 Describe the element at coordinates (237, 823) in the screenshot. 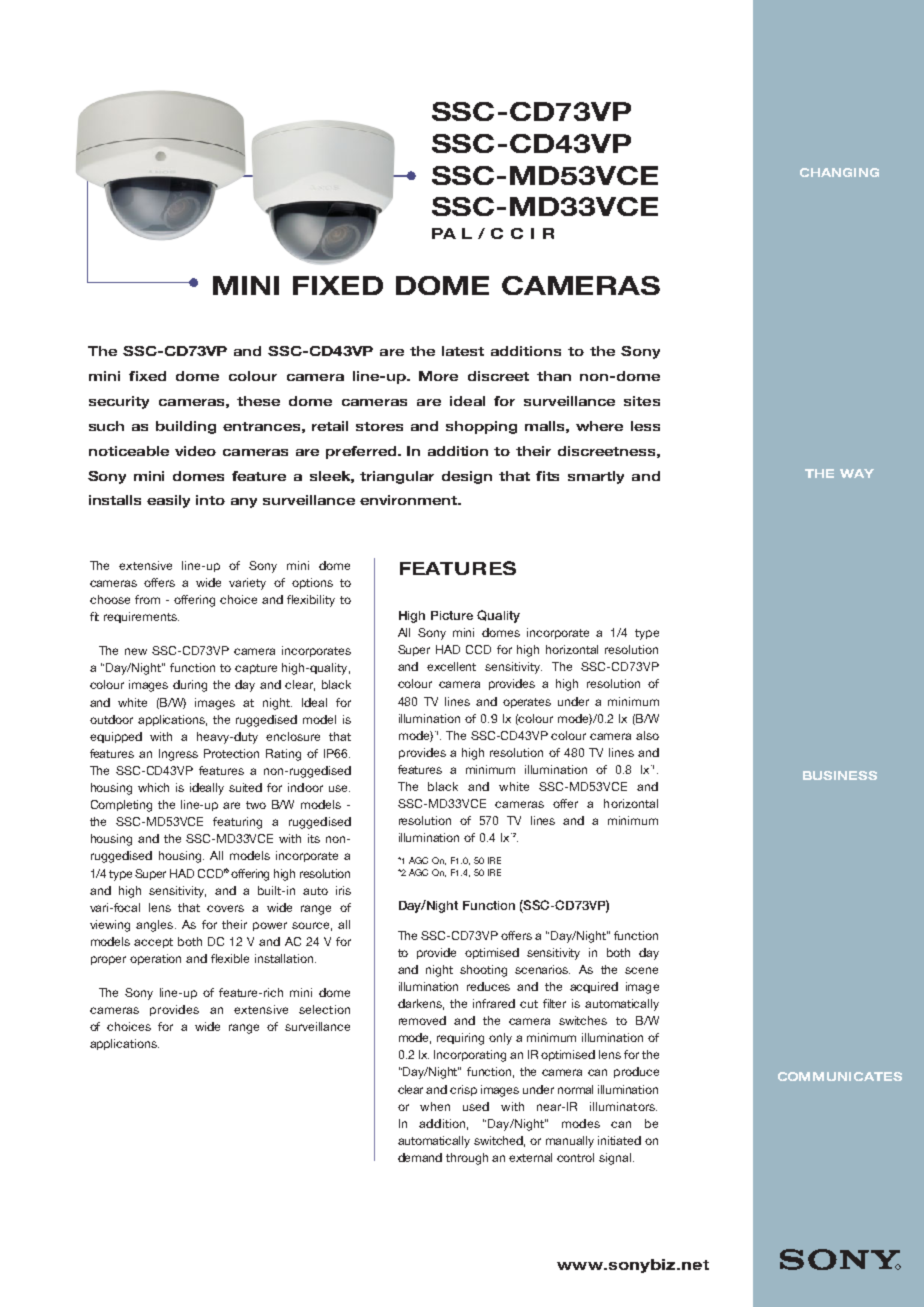

I see `featuring` at that location.
